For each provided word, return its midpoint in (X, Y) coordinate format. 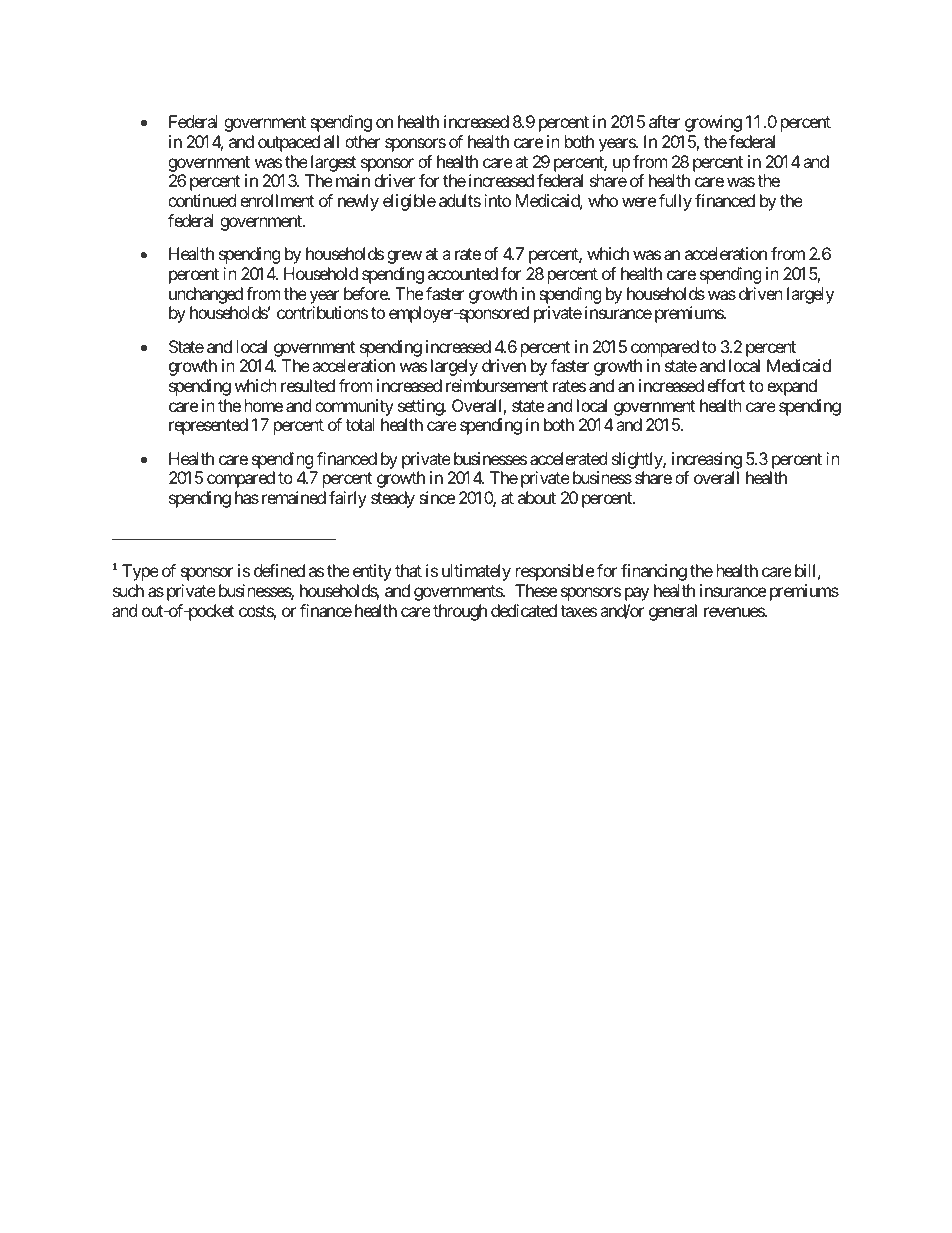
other (363, 141)
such (128, 590)
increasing (707, 460)
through (460, 612)
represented (208, 426)
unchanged (206, 295)
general (673, 612)
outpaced (289, 143)
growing (713, 123)
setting (421, 407)
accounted (463, 273)
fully (675, 202)
